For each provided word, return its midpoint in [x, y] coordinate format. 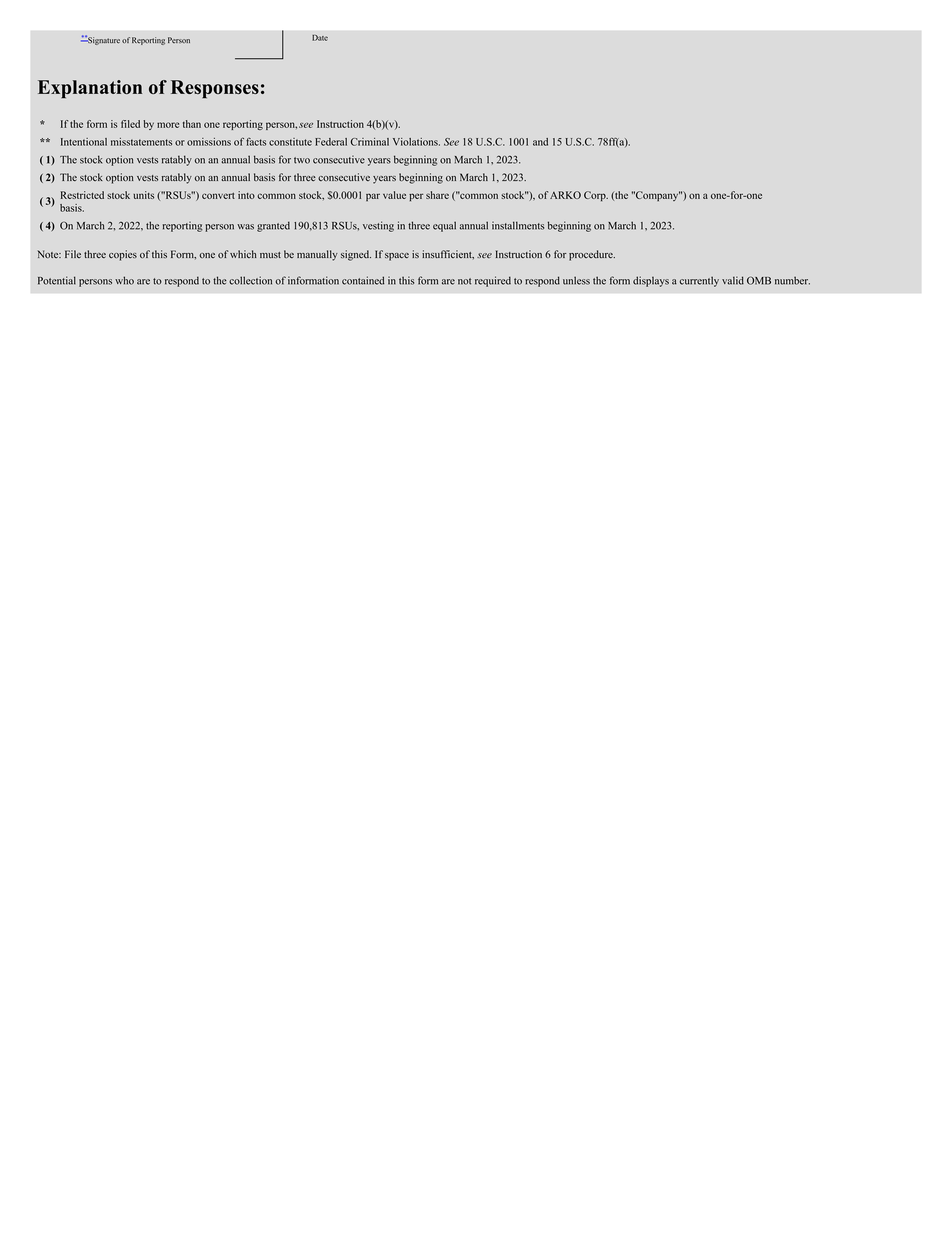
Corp [596, 196]
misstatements [141, 142]
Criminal [370, 142]
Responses [215, 89]
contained [363, 280]
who [124, 280]
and [540, 142]
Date [320, 38]
